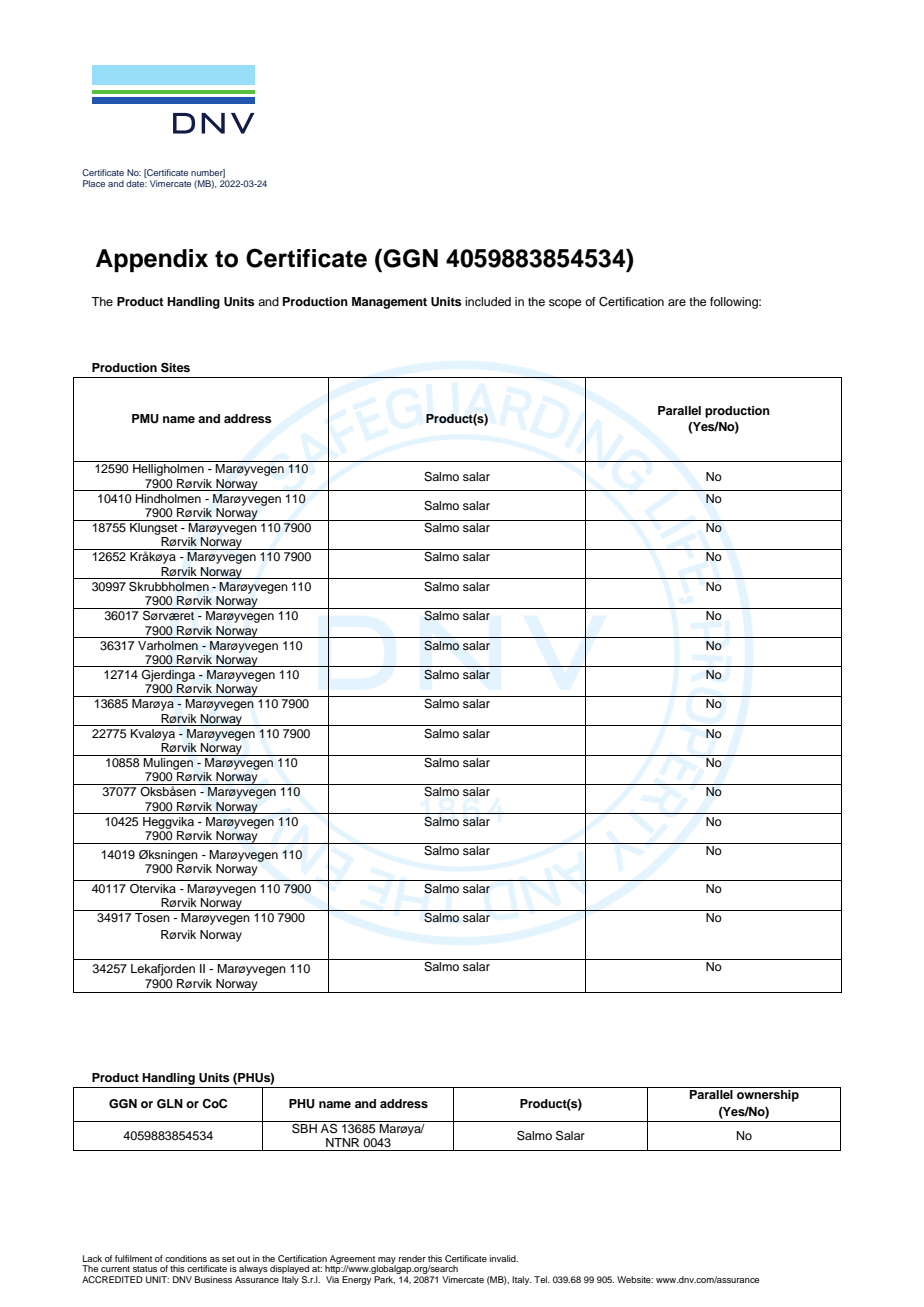  Describe the element at coordinates (386, 1261) in the screenshot. I see `may` at that location.
